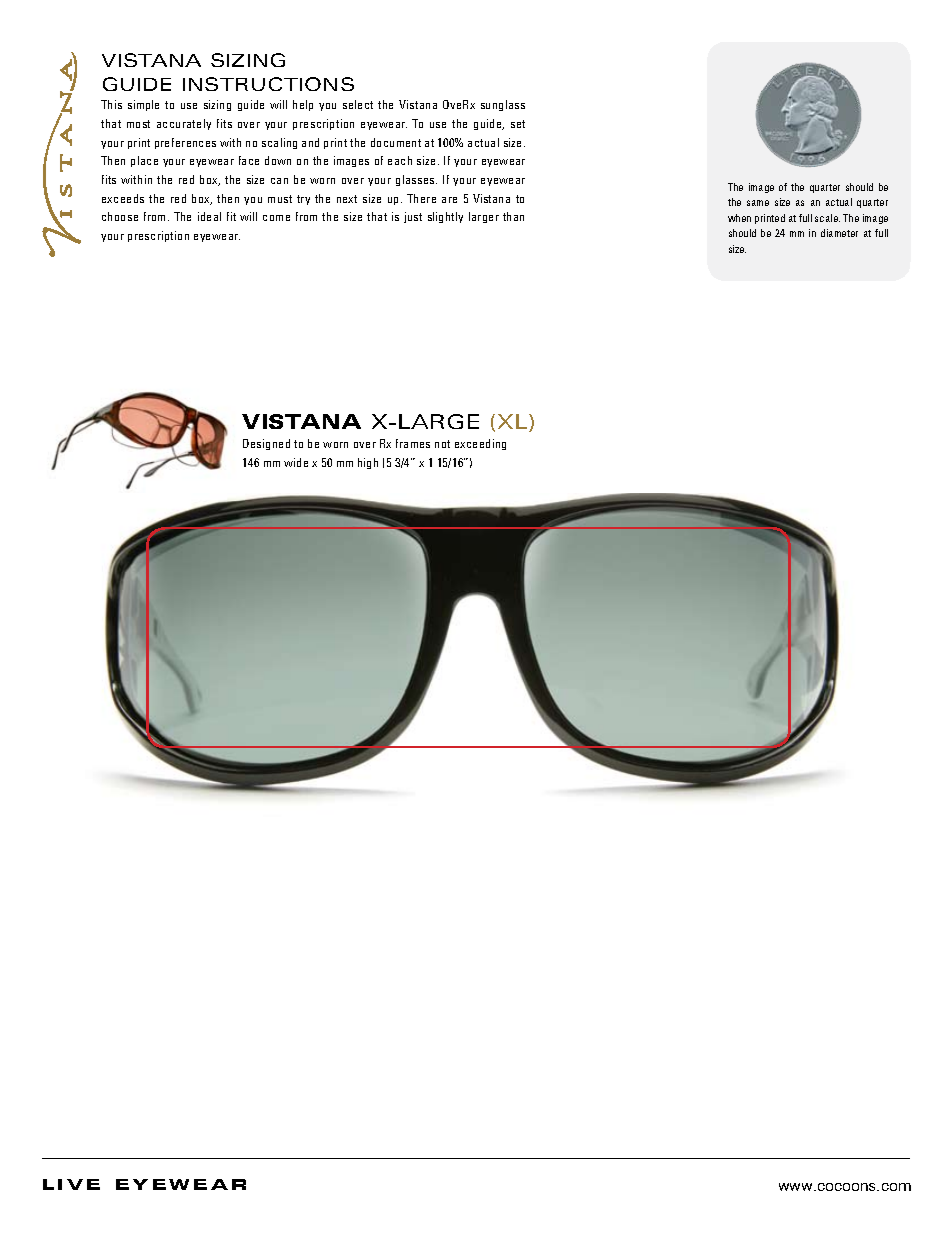  Describe the element at coordinates (71, 1184) in the screenshot. I see `Live` at that location.
